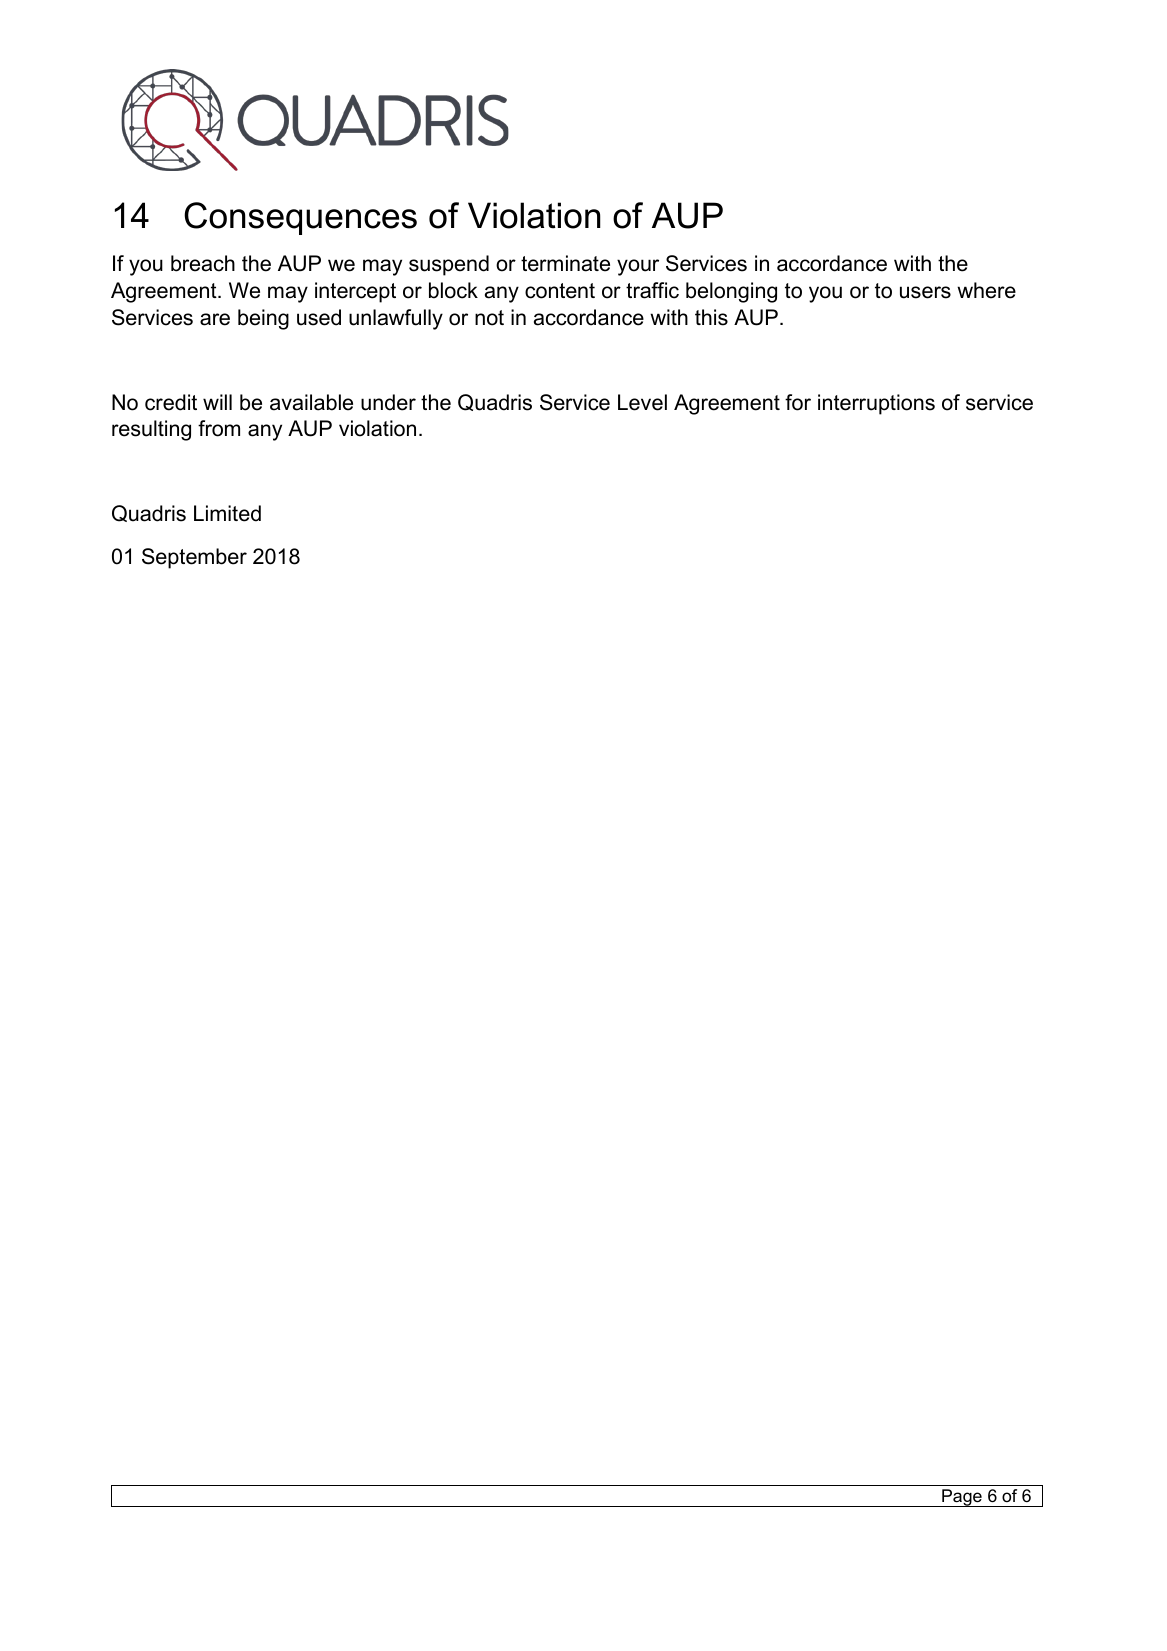 The image size is (1167, 1651). Describe the element at coordinates (194, 558) in the screenshot. I see `September` at that location.
